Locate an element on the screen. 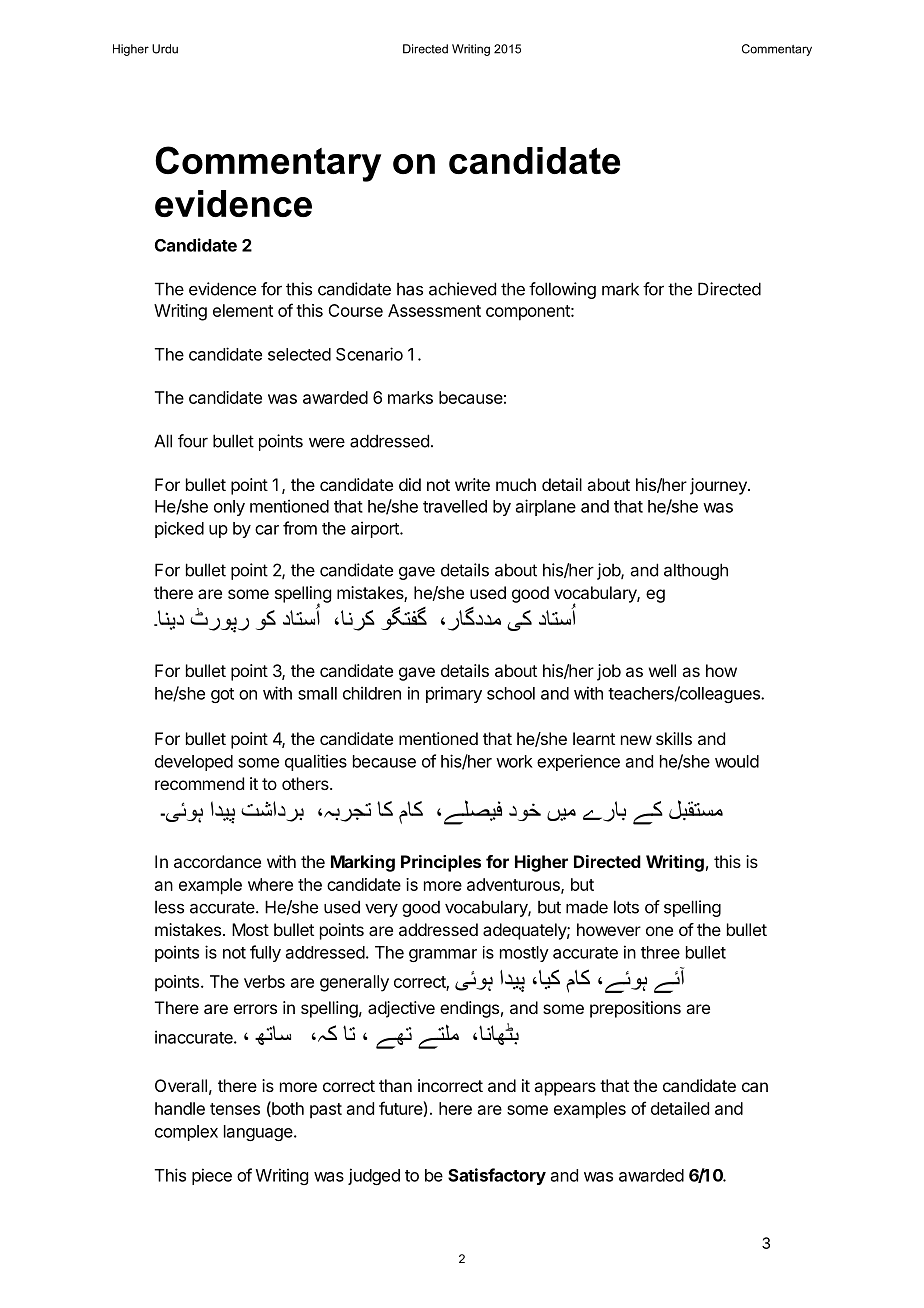  appears is located at coordinates (565, 1089).
